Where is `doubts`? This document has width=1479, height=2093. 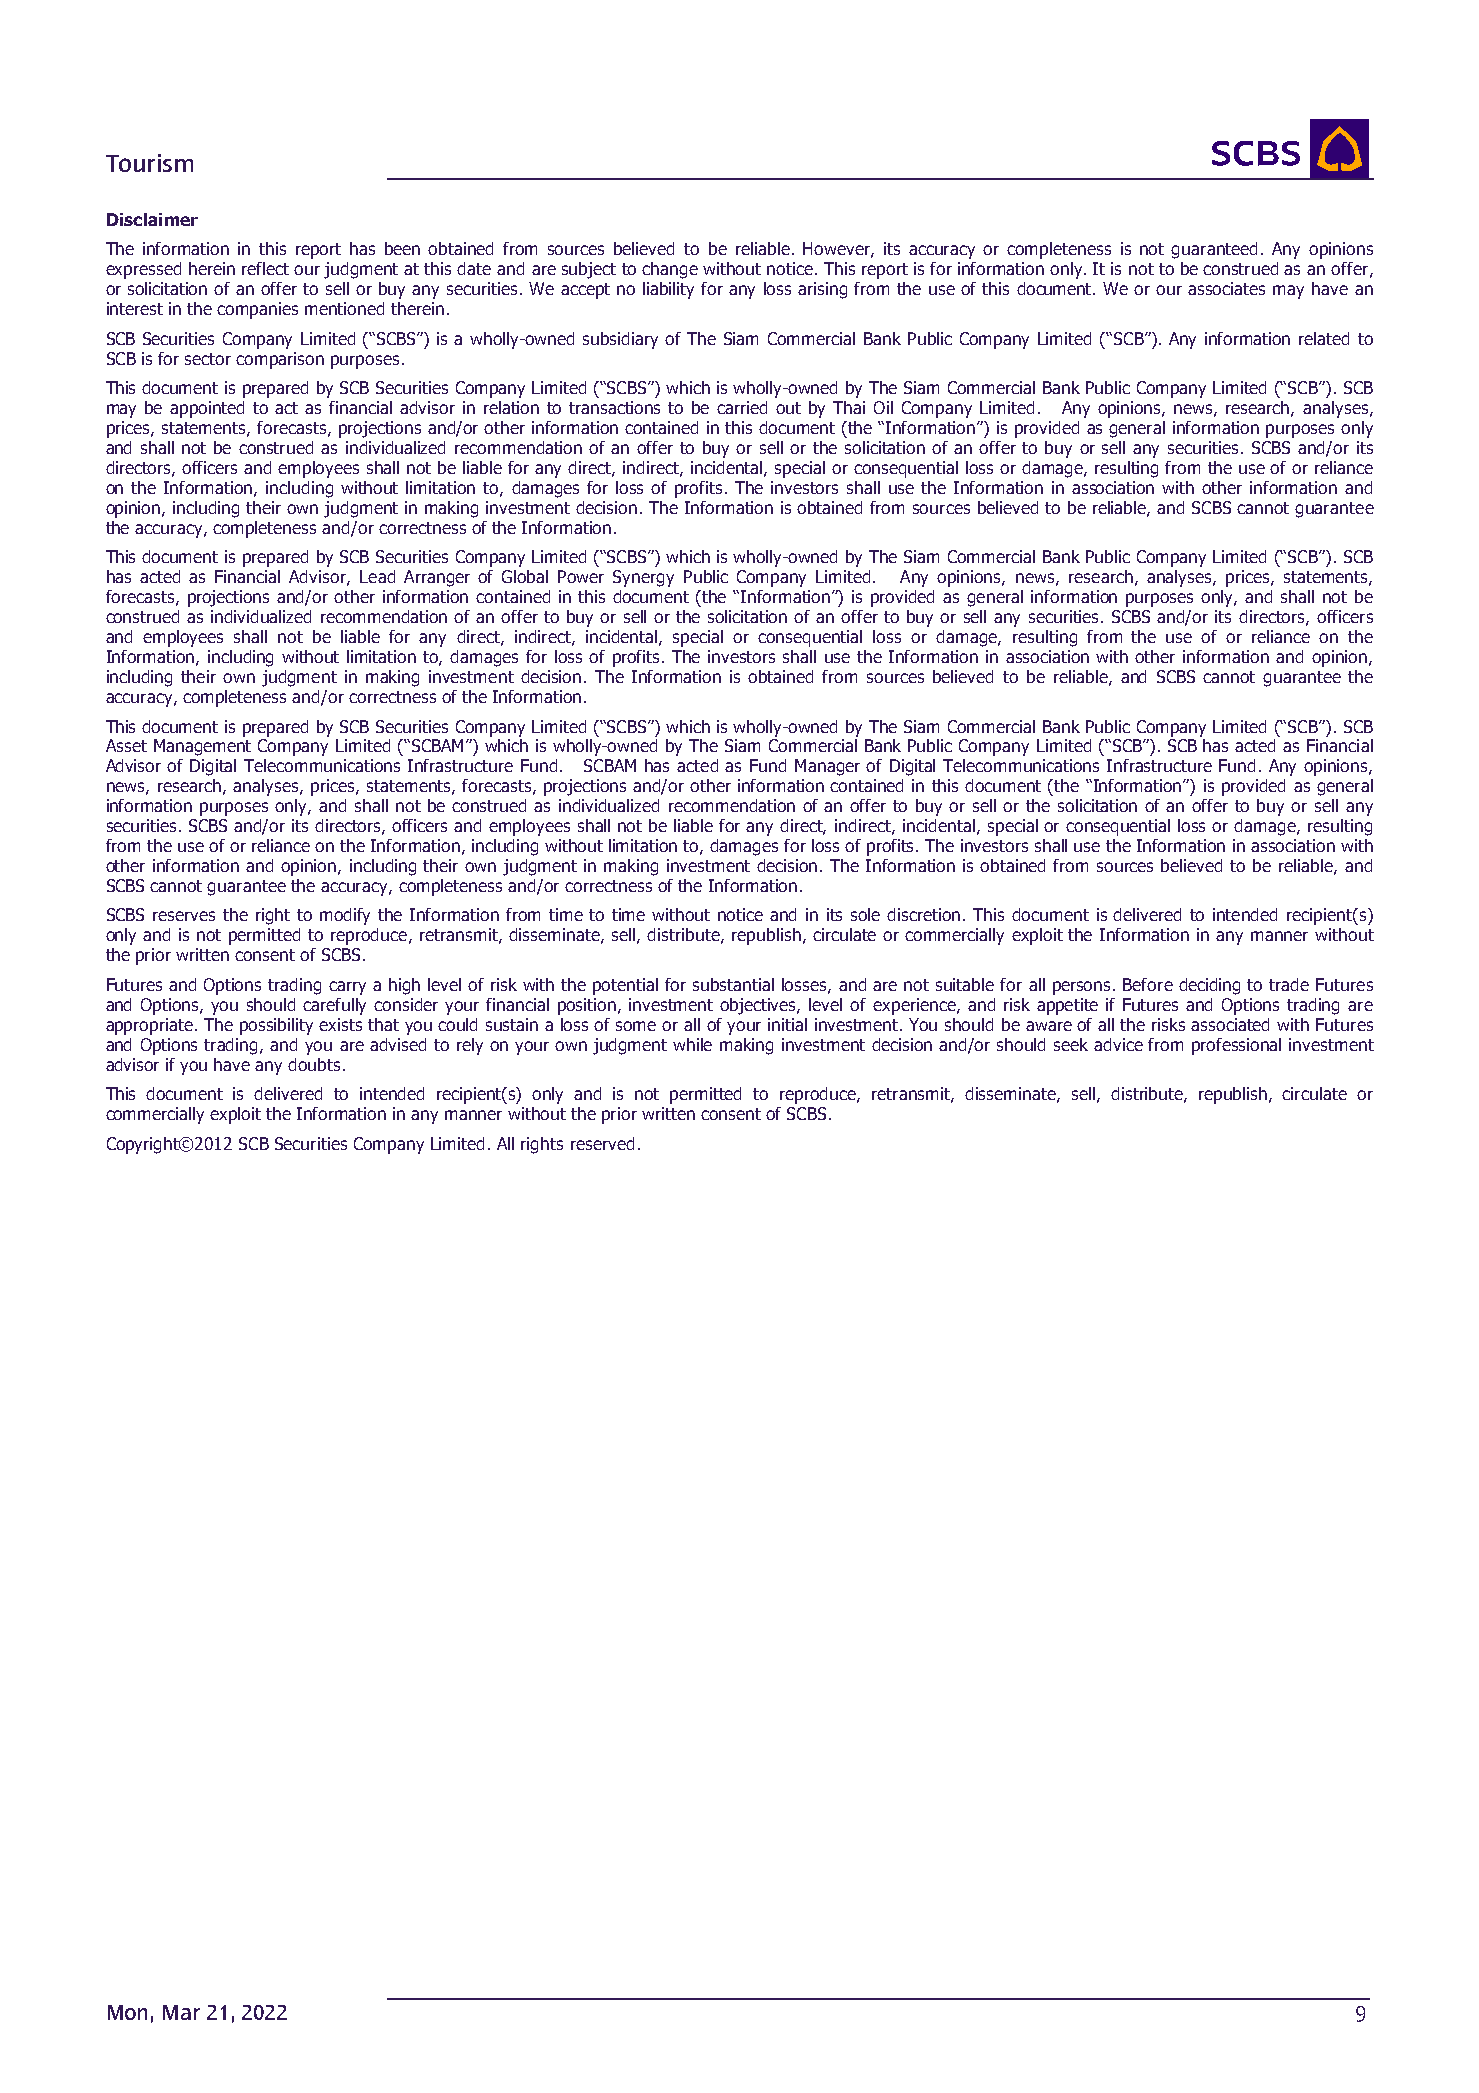
doubts is located at coordinates (314, 1064).
